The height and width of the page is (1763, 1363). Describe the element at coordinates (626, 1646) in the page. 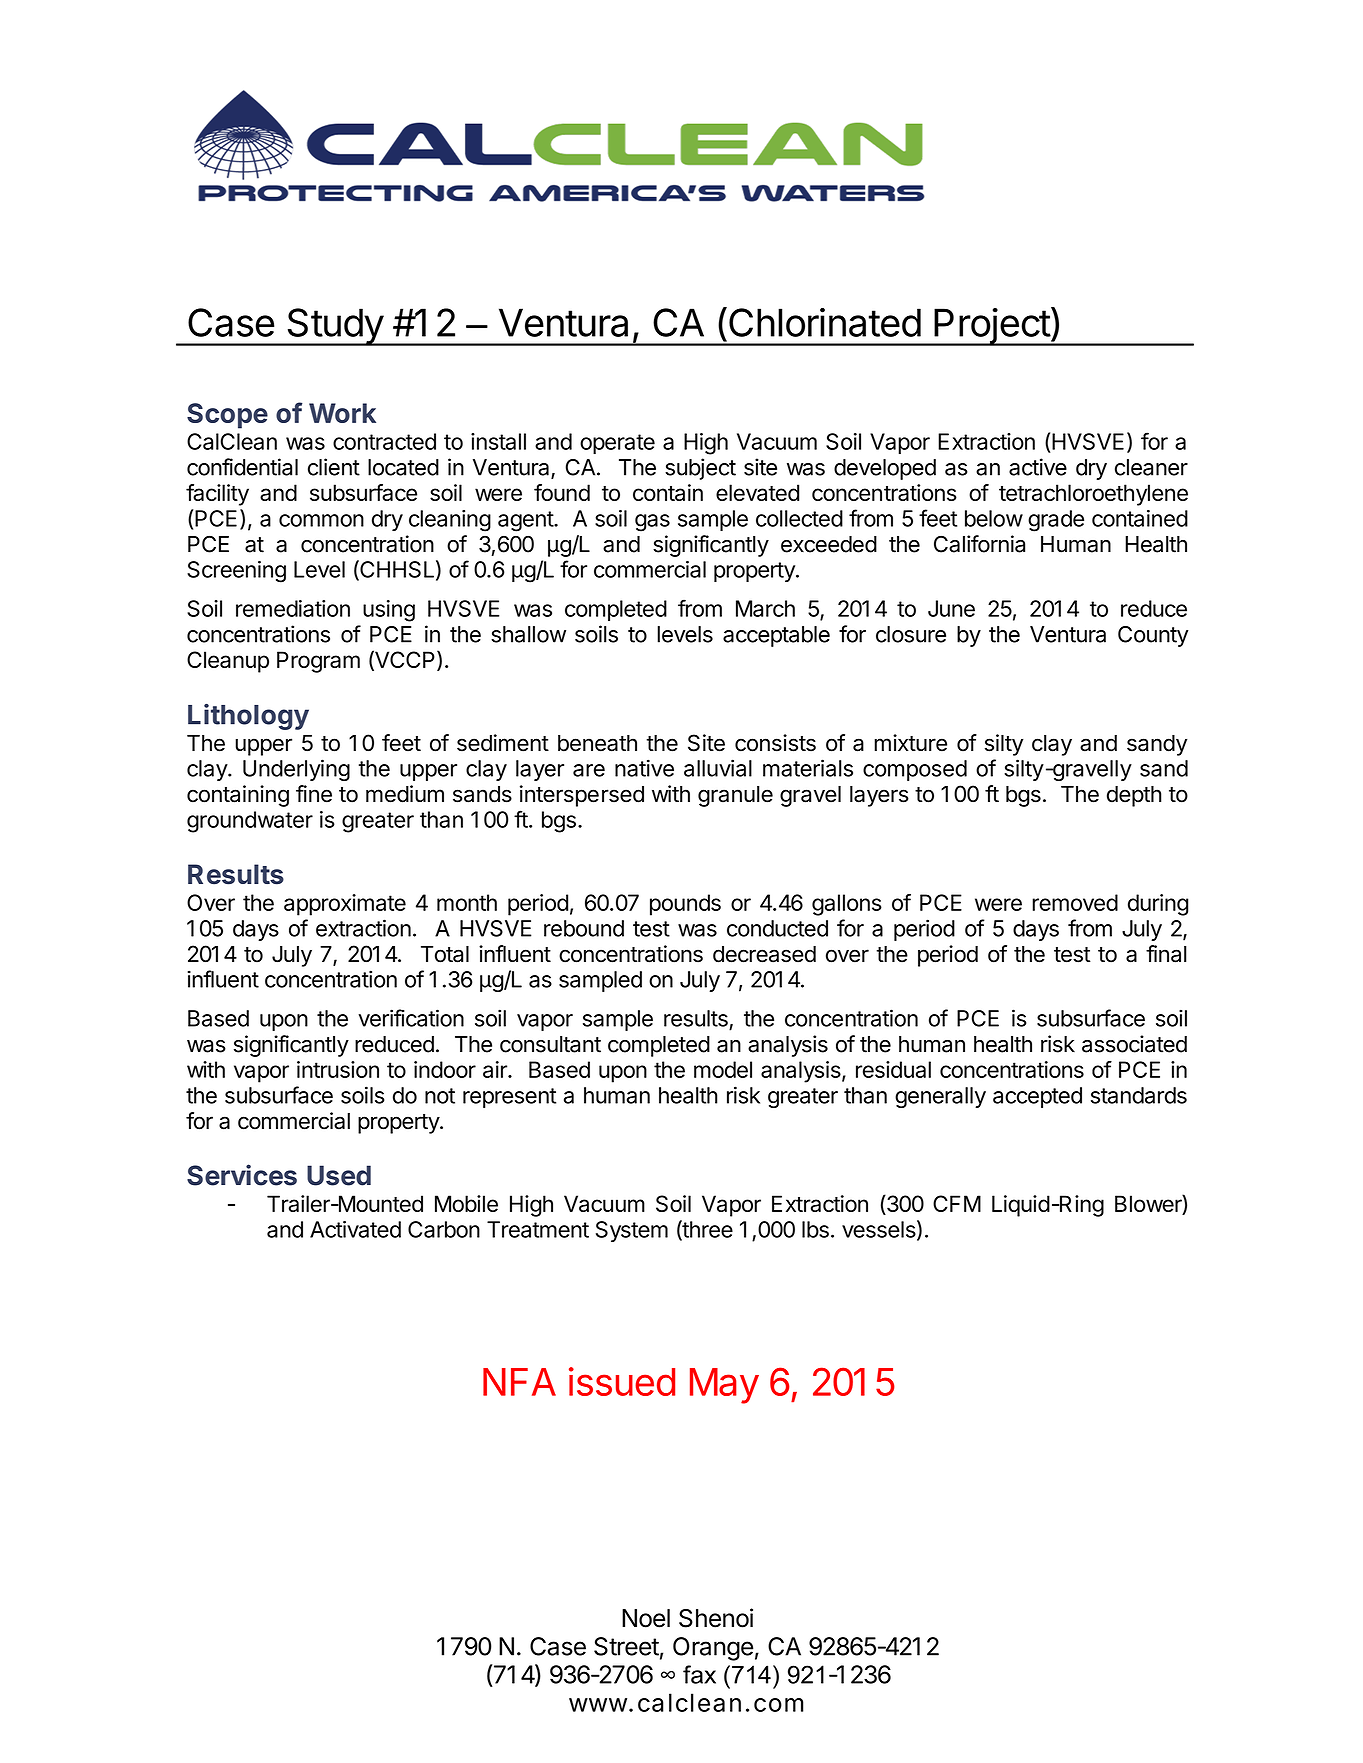

I see `Street` at that location.
